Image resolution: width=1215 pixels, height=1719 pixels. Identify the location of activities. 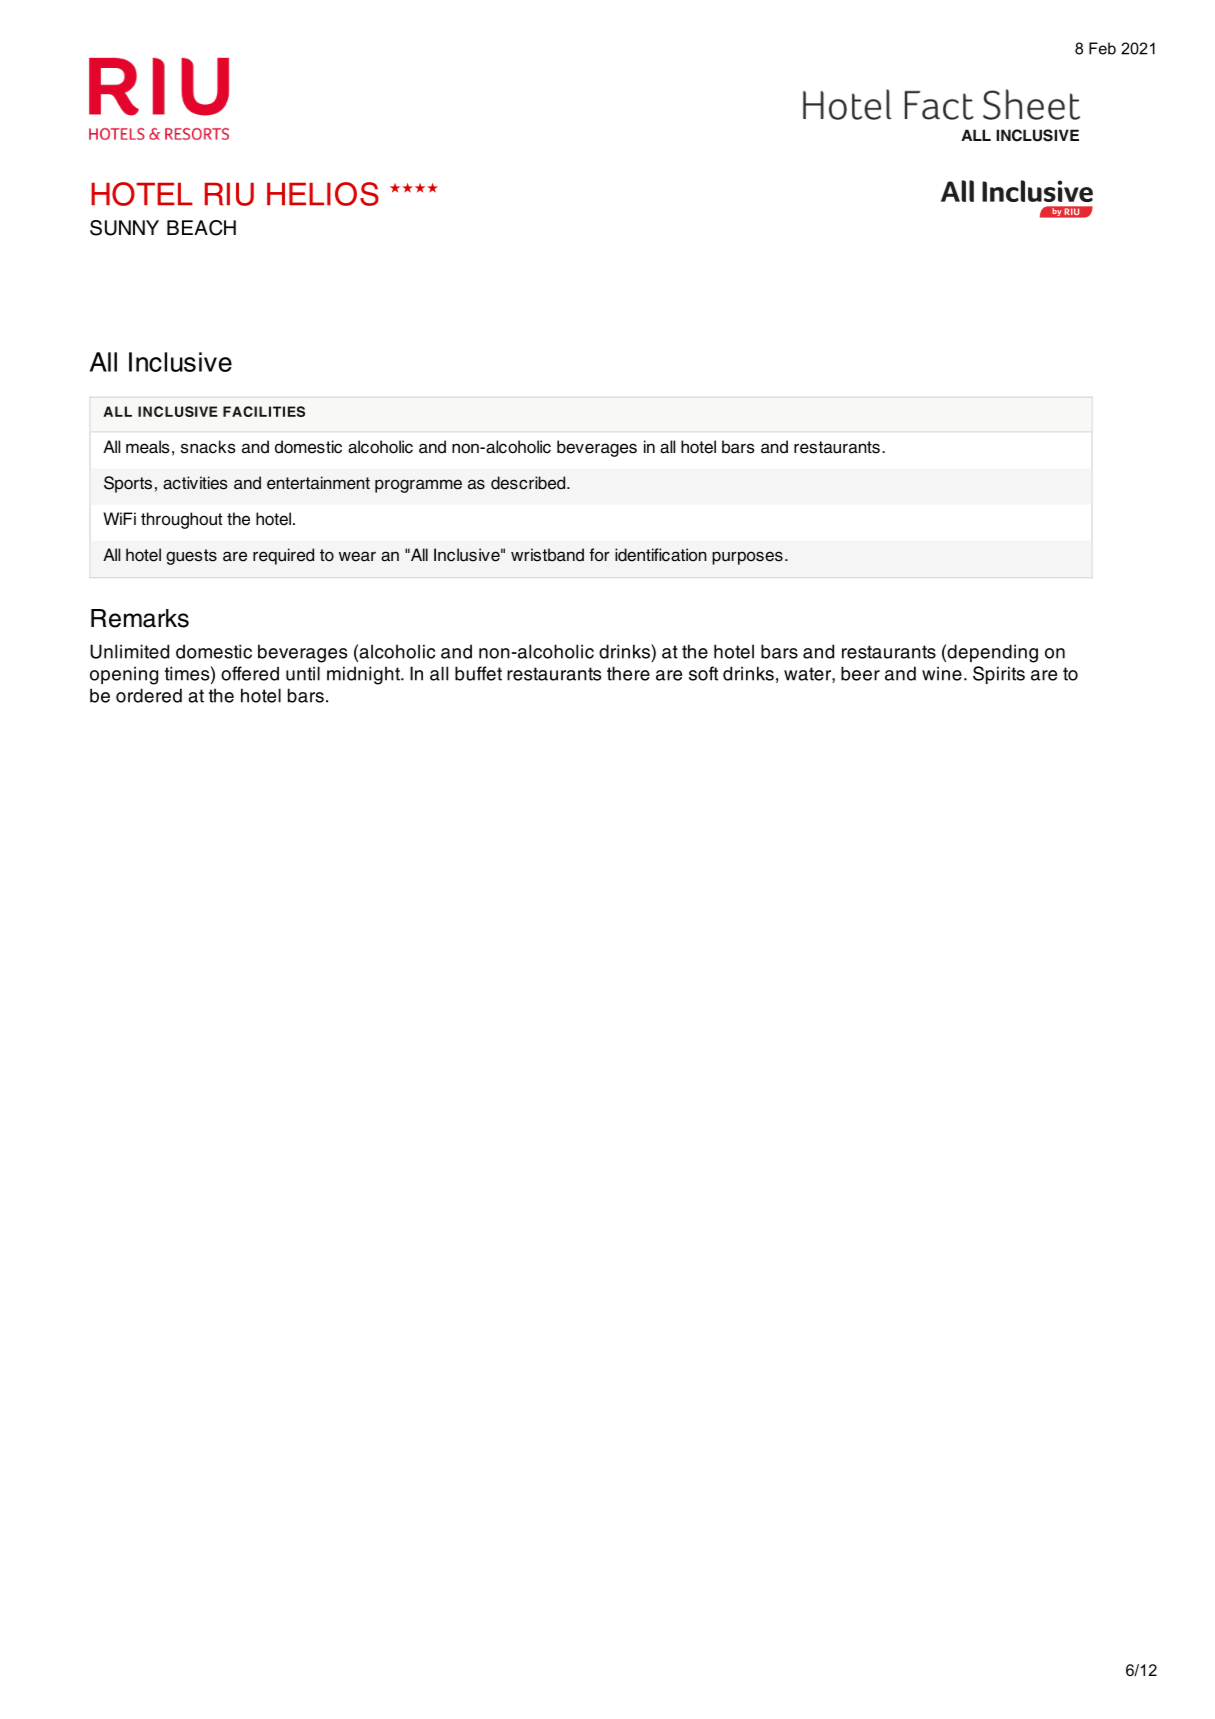
(195, 483).
